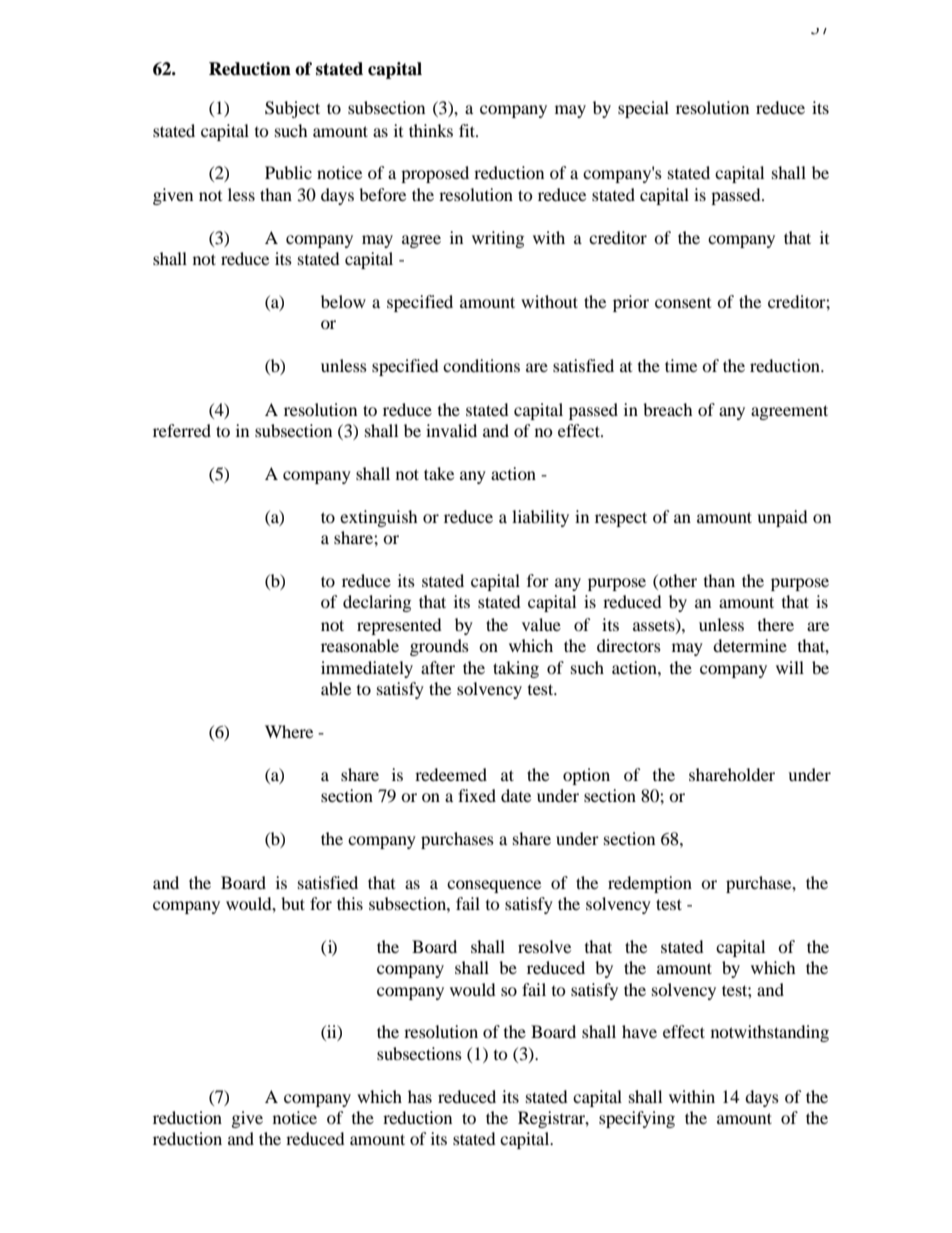 The height and width of the screenshot is (1233, 952). What do you see at coordinates (481, 365) in the screenshot?
I see `conditions` at bounding box center [481, 365].
